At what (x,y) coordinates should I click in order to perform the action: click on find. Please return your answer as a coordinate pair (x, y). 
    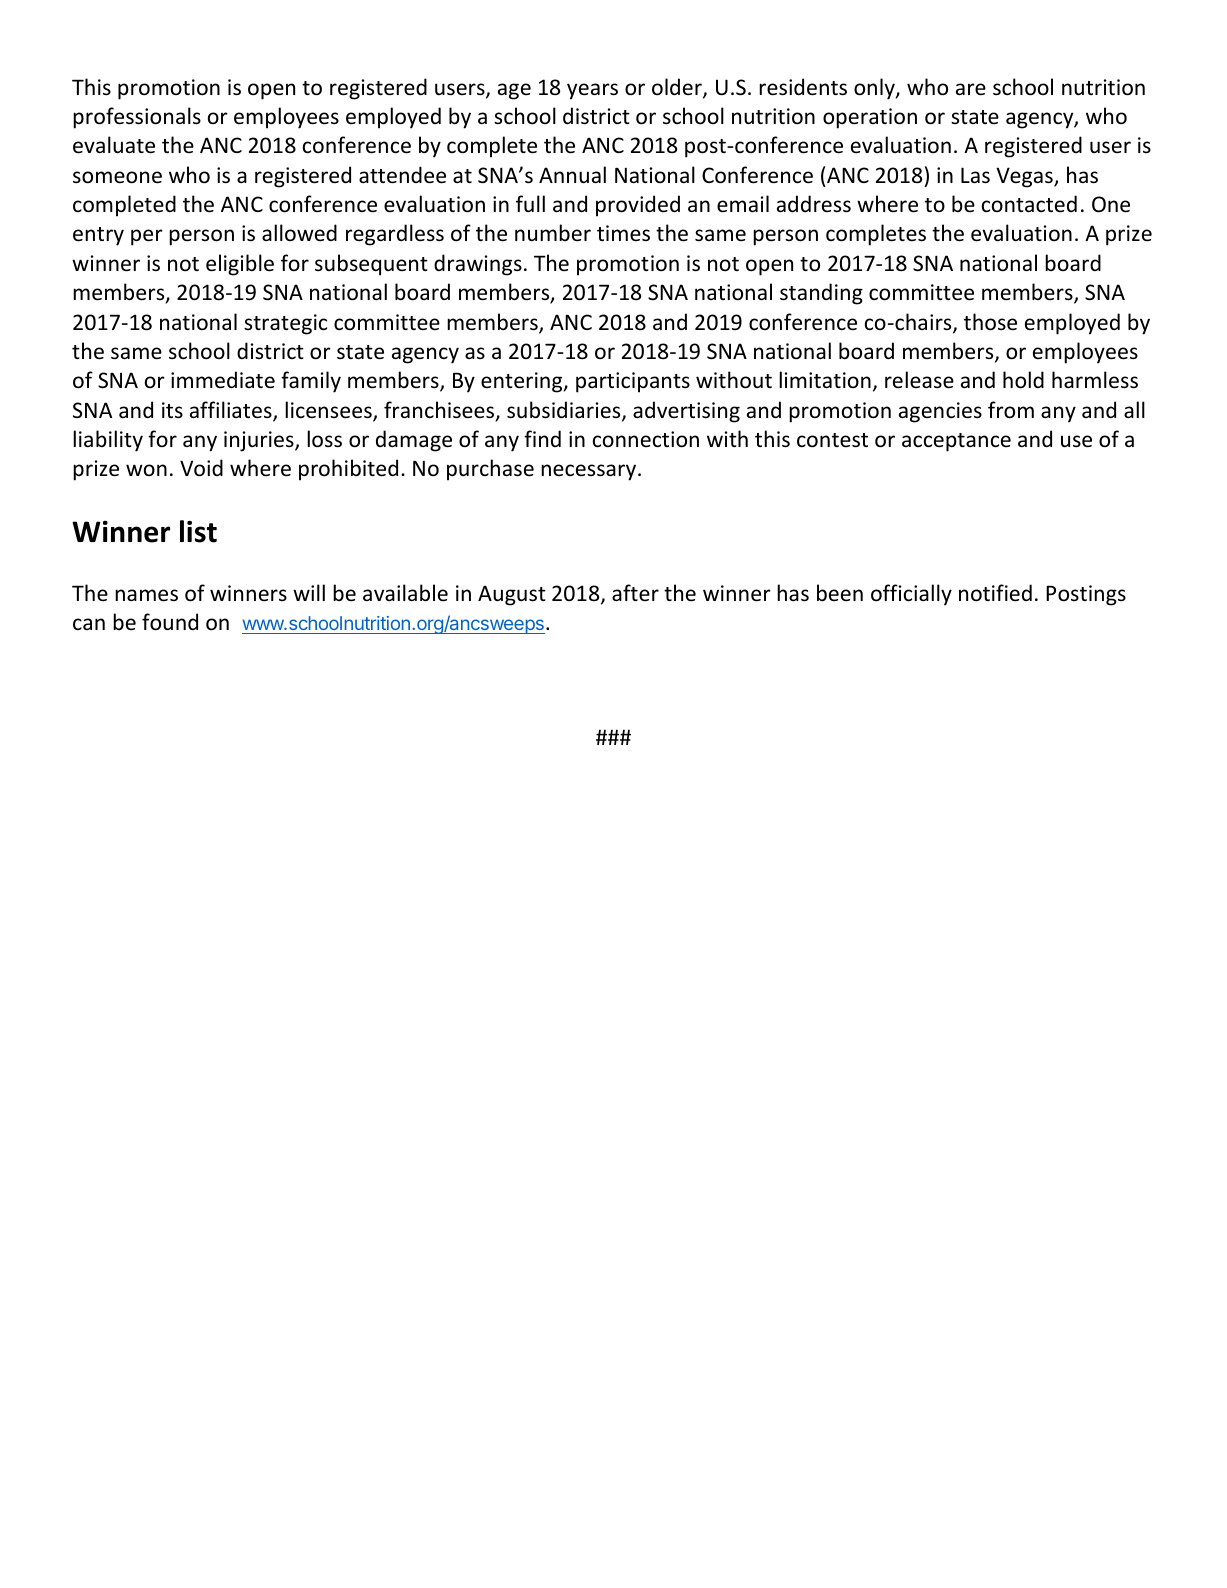
    Looking at the image, I should click on (542, 438).
